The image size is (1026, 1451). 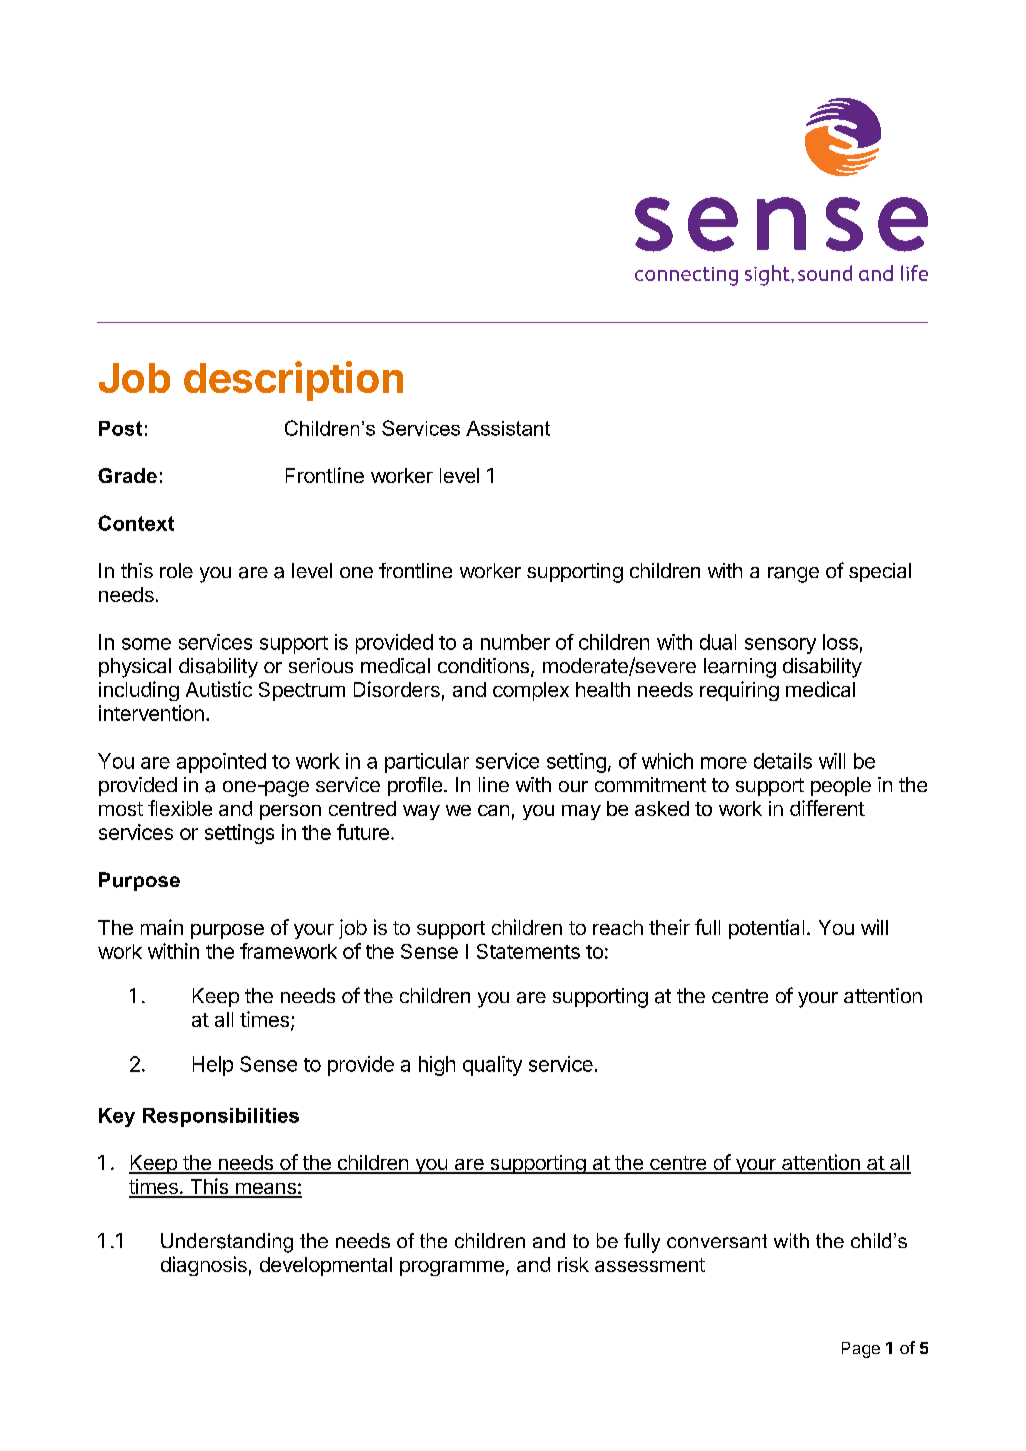 I want to click on particular, so click(x=427, y=763).
